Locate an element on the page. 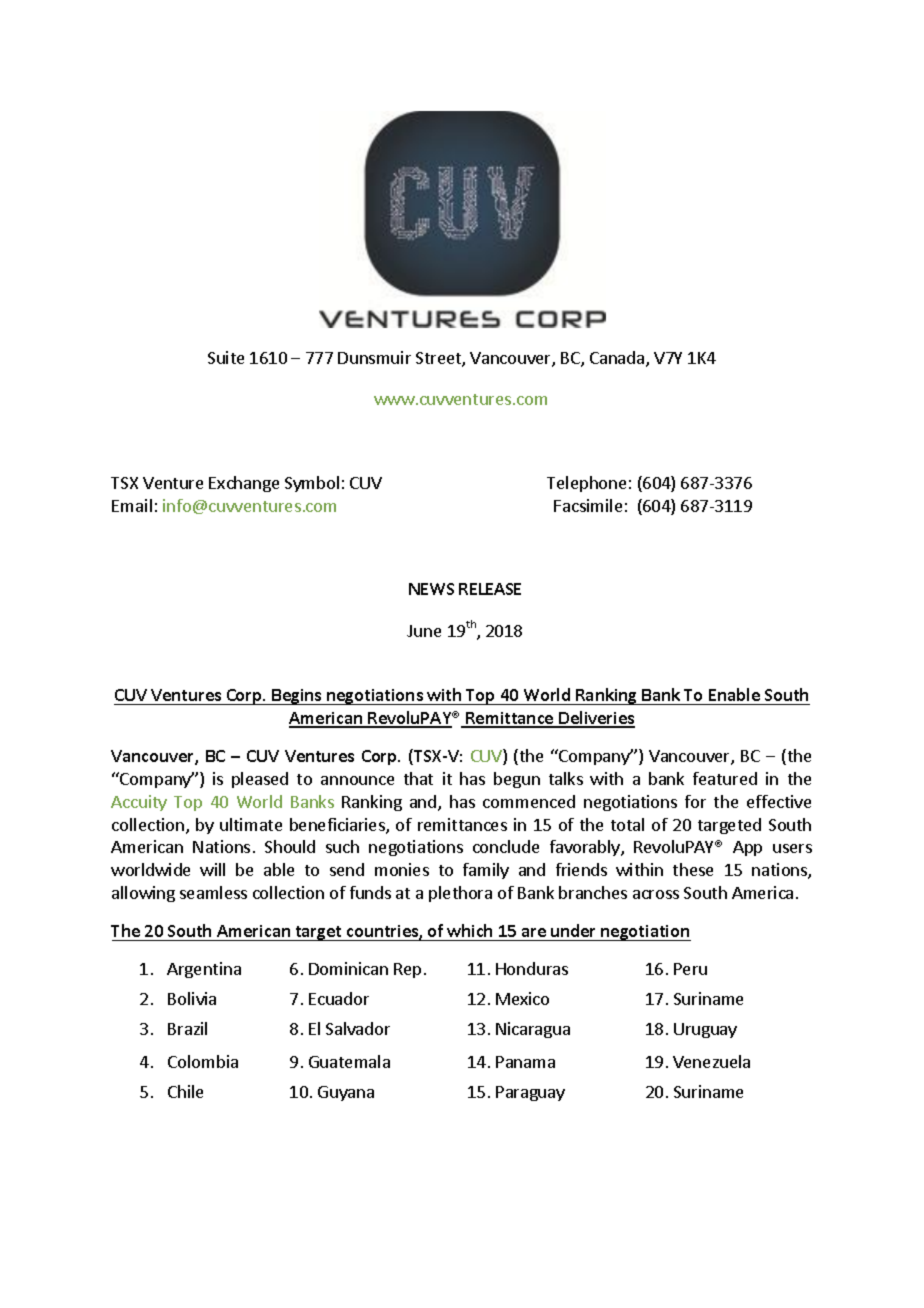  Panama is located at coordinates (525, 1062).
